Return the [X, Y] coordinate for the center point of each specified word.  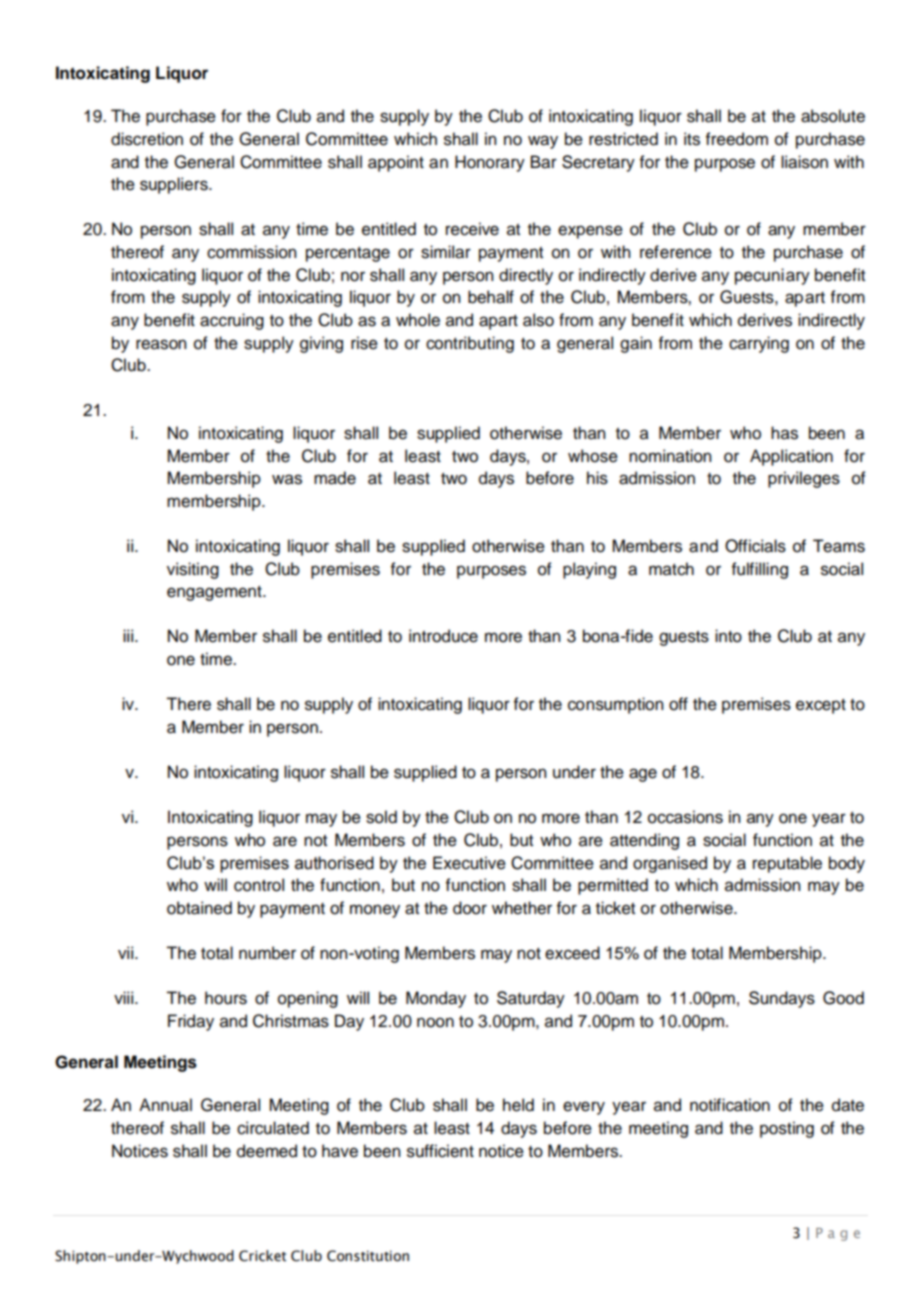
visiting [193, 570]
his [597, 478]
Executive [469, 863]
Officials [755, 546]
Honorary [490, 163]
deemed [267, 1151]
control [259, 885]
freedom [737, 139]
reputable [787, 864]
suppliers [175, 185]
